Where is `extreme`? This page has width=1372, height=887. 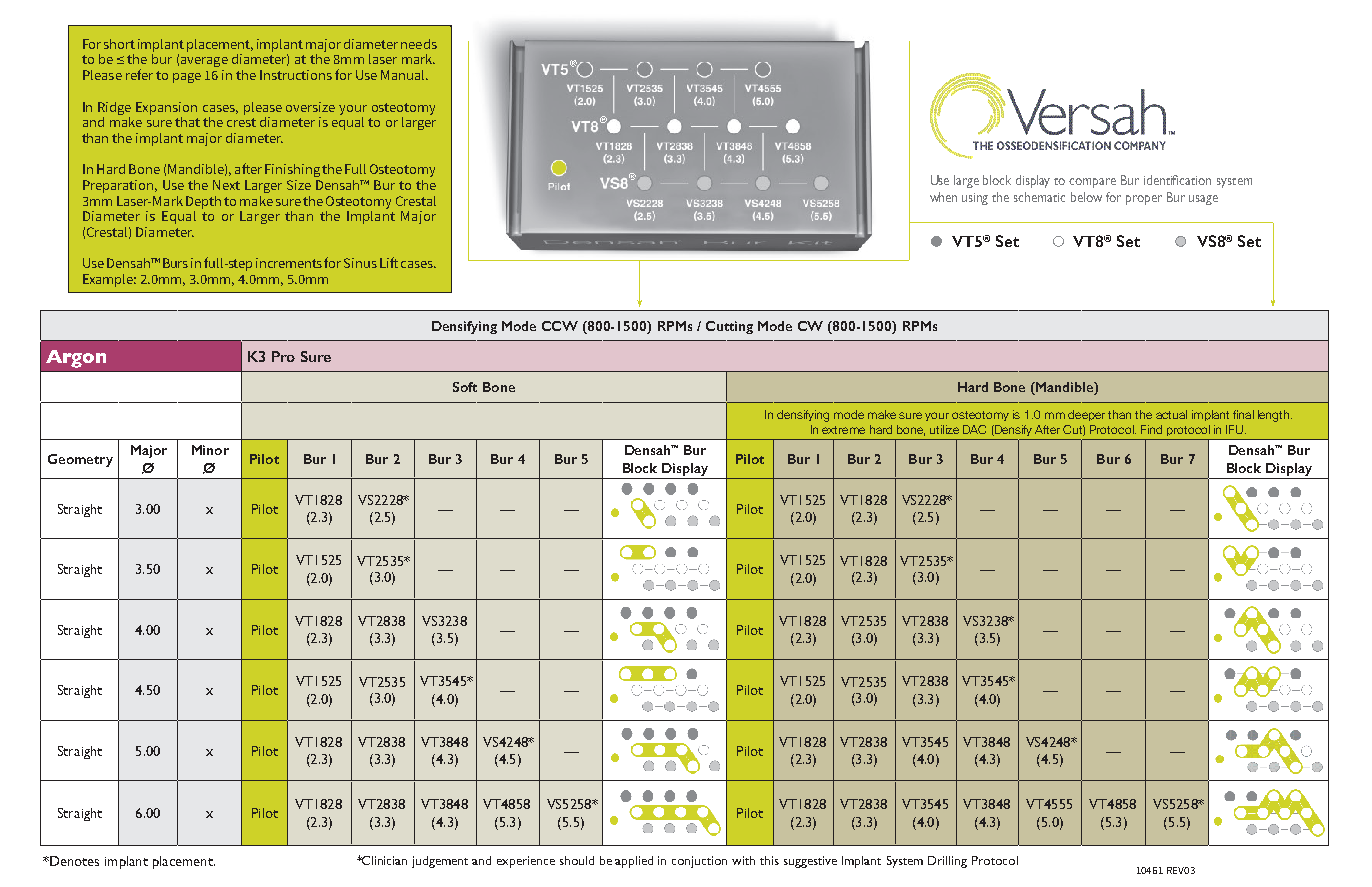 extreme is located at coordinates (843, 430).
